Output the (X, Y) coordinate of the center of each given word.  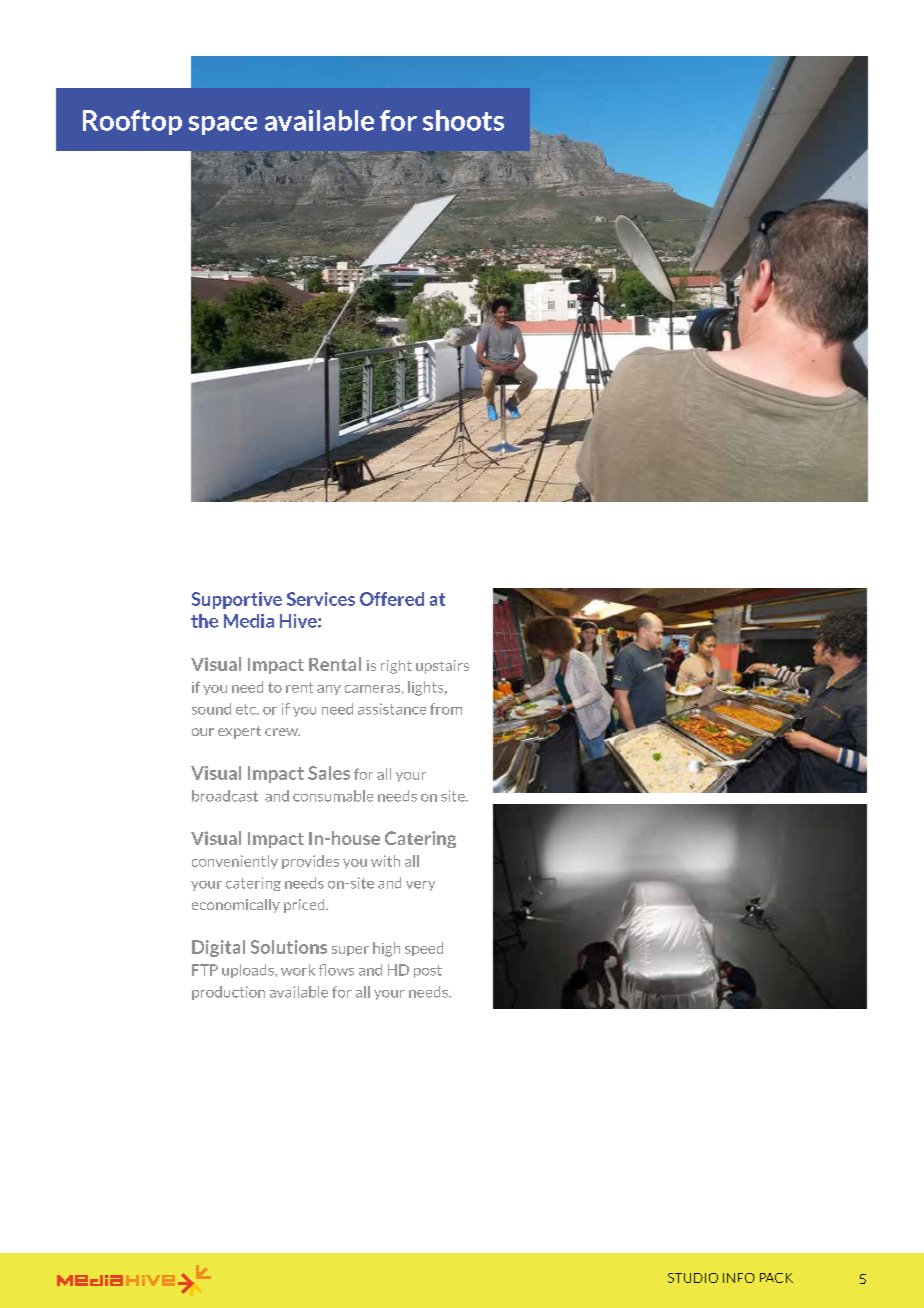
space (223, 125)
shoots (463, 120)
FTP (205, 970)
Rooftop (132, 122)
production (228, 993)
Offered (392, 599)
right (396, 667)
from (446, 709)
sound (211, 709)
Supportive (237, 600)
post (428, 971)
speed (424, 949)
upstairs (442, 667)
